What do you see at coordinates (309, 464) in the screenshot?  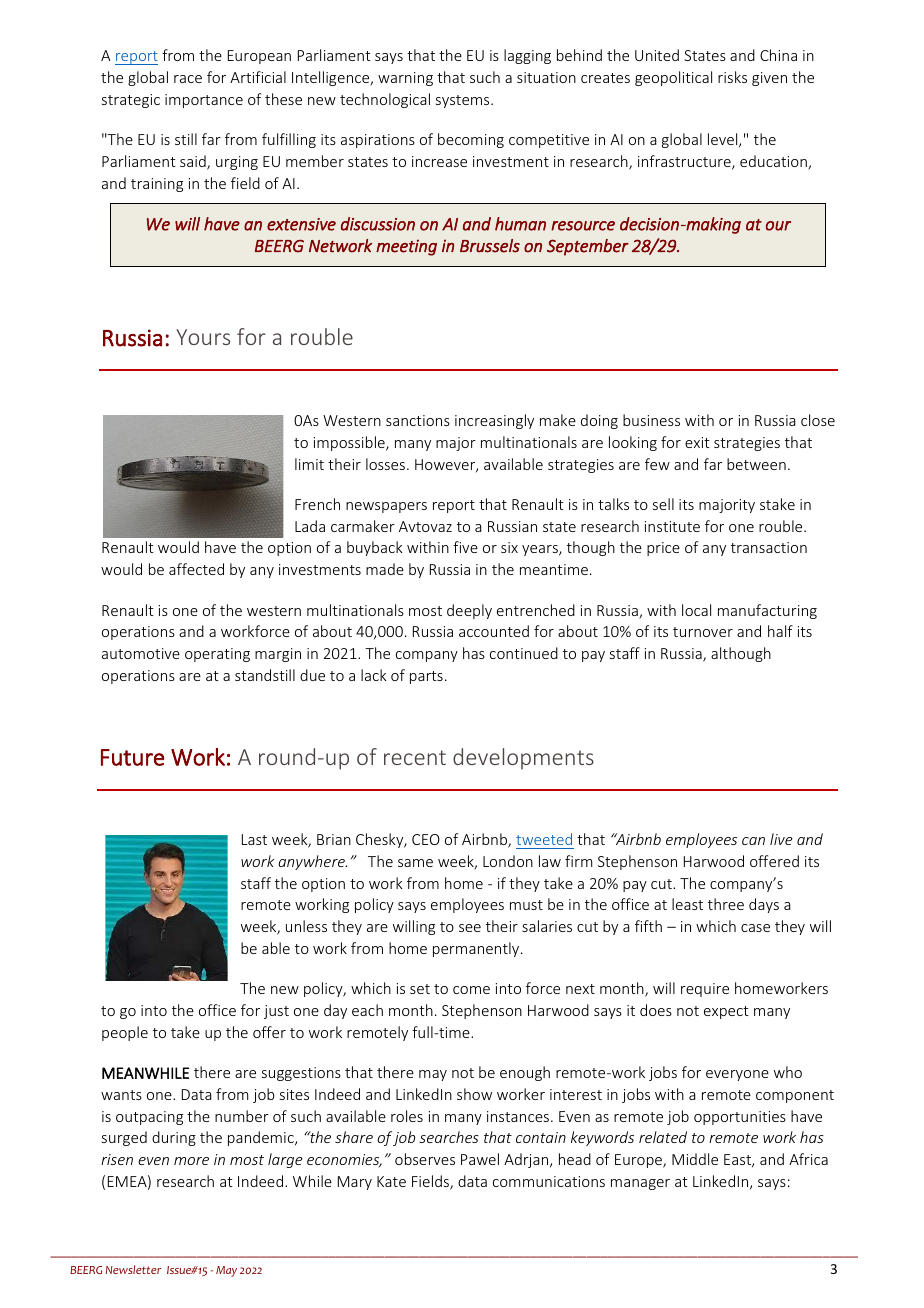 I see `limit` at bounding box center [309, 464].
